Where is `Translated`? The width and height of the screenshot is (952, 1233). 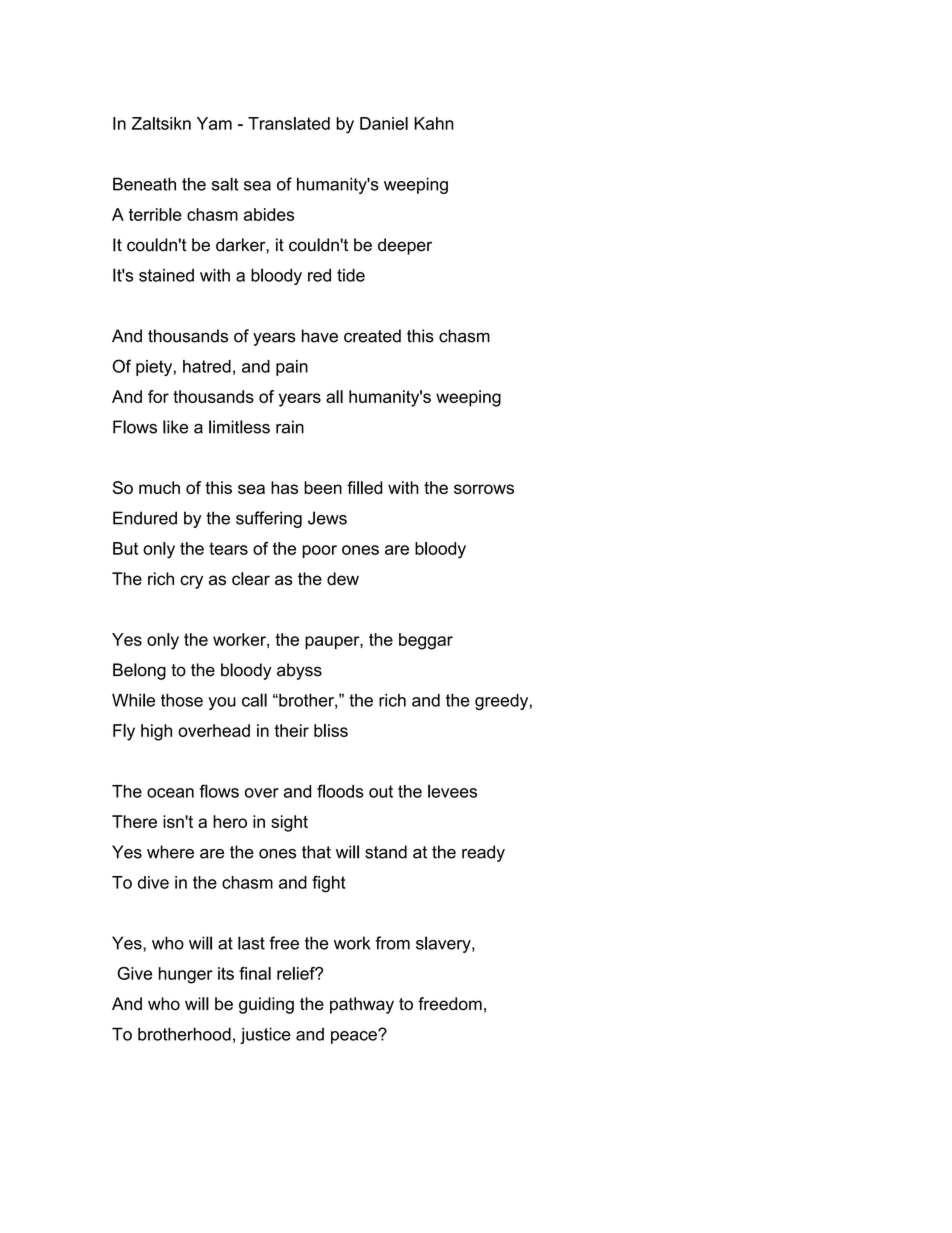
Translated is located at coordinates (289, 123).
